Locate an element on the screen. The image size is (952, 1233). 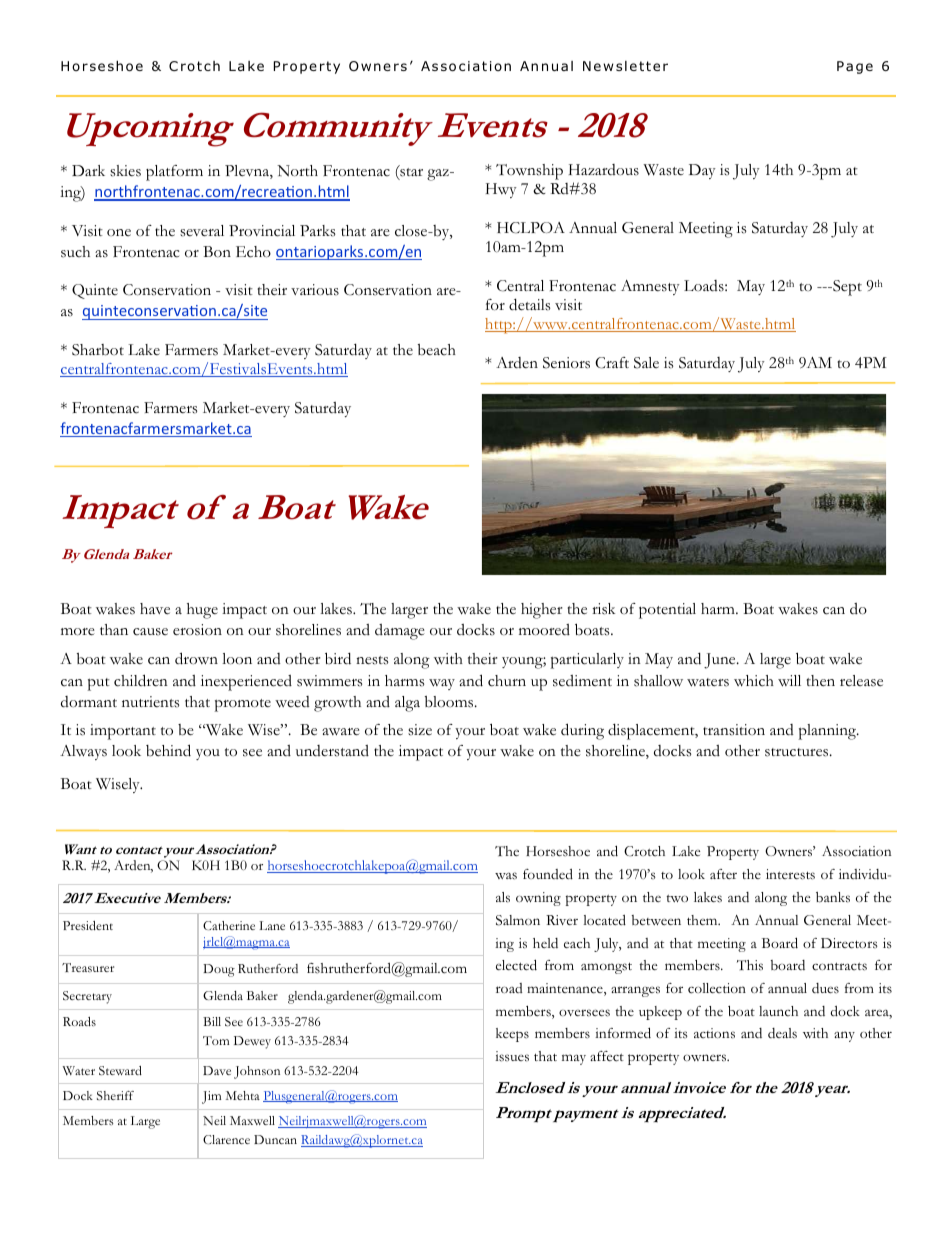
have is located at coordinates (155, 609).
